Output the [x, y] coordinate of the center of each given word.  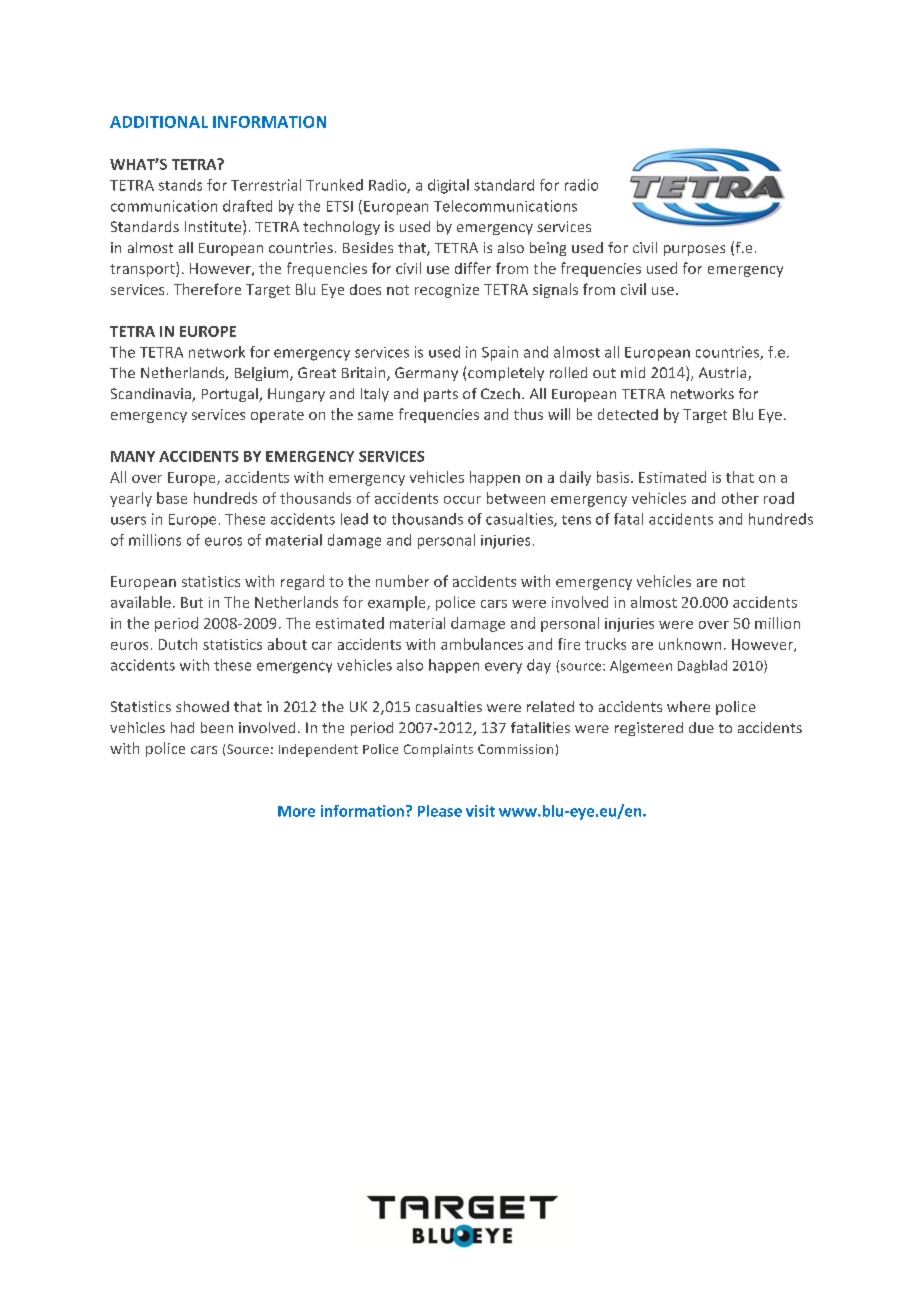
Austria [724, 374]
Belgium [263, 374]
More [296, 811]
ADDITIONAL [159, 122]
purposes [694, 250]
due [701, 727]
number [402, 581]
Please [440, 811]
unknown [690, 644]
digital [448, 186]
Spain [500, 353]
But [192, 602]
